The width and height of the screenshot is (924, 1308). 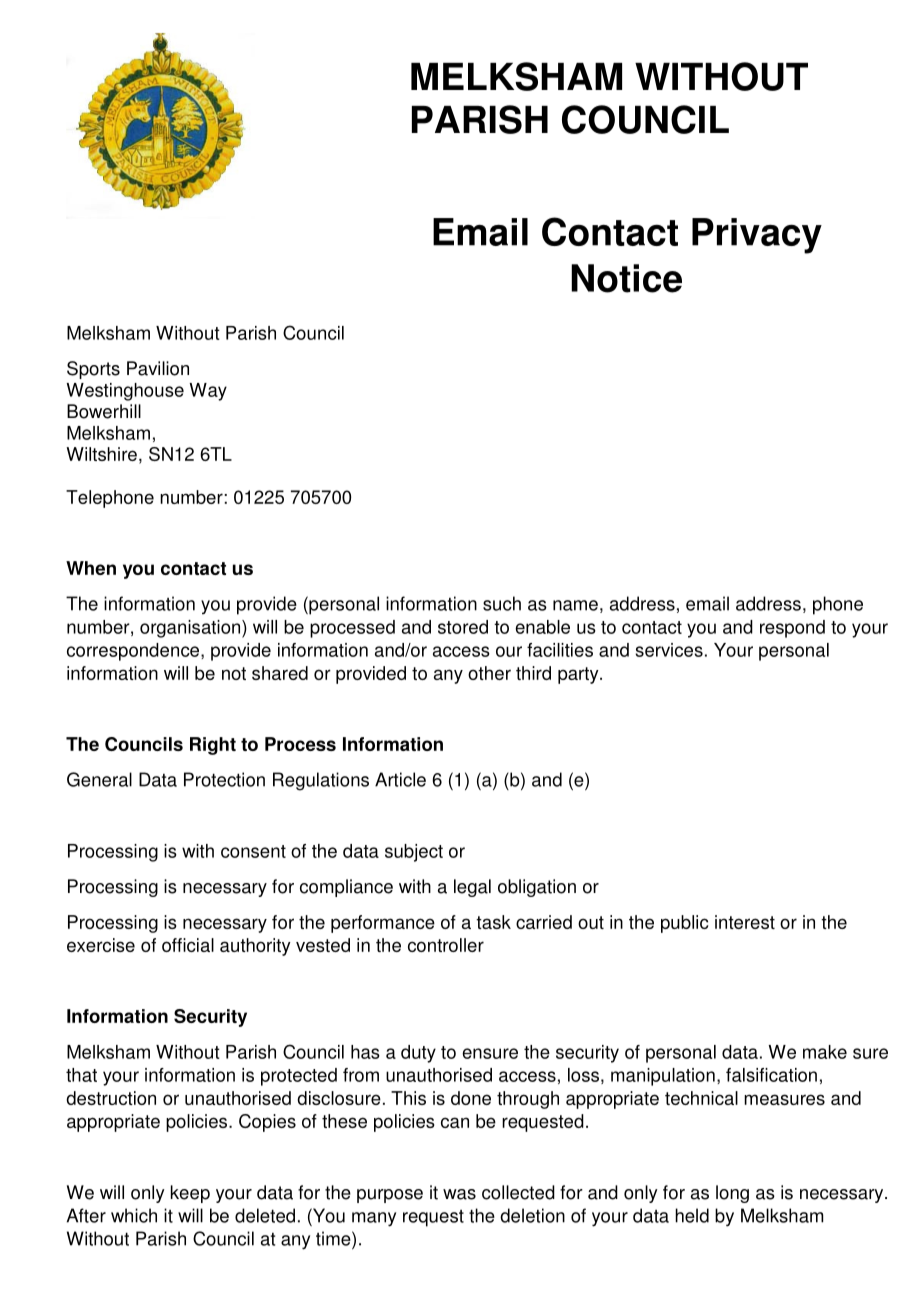 What do you see at coordinates (188, 945) in the screenshot?
I see `official` at bounding box center [188, 945].
